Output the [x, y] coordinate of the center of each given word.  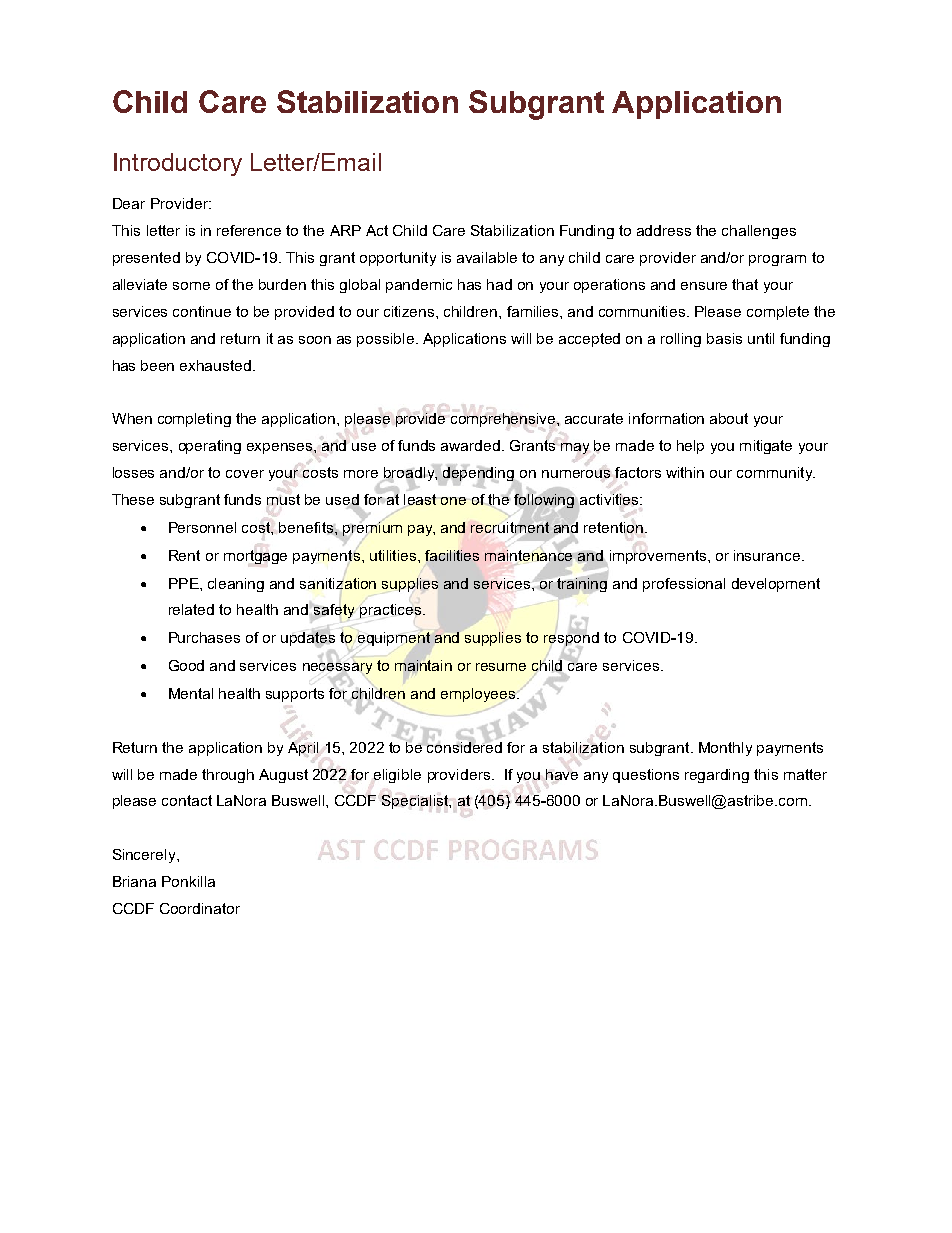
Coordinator [200, 908]
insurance [768, 555]
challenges [759, 232]
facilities [452, 555]
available [487, 257]
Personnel [202, 527]
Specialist [416, 802]
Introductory [178, 164]
